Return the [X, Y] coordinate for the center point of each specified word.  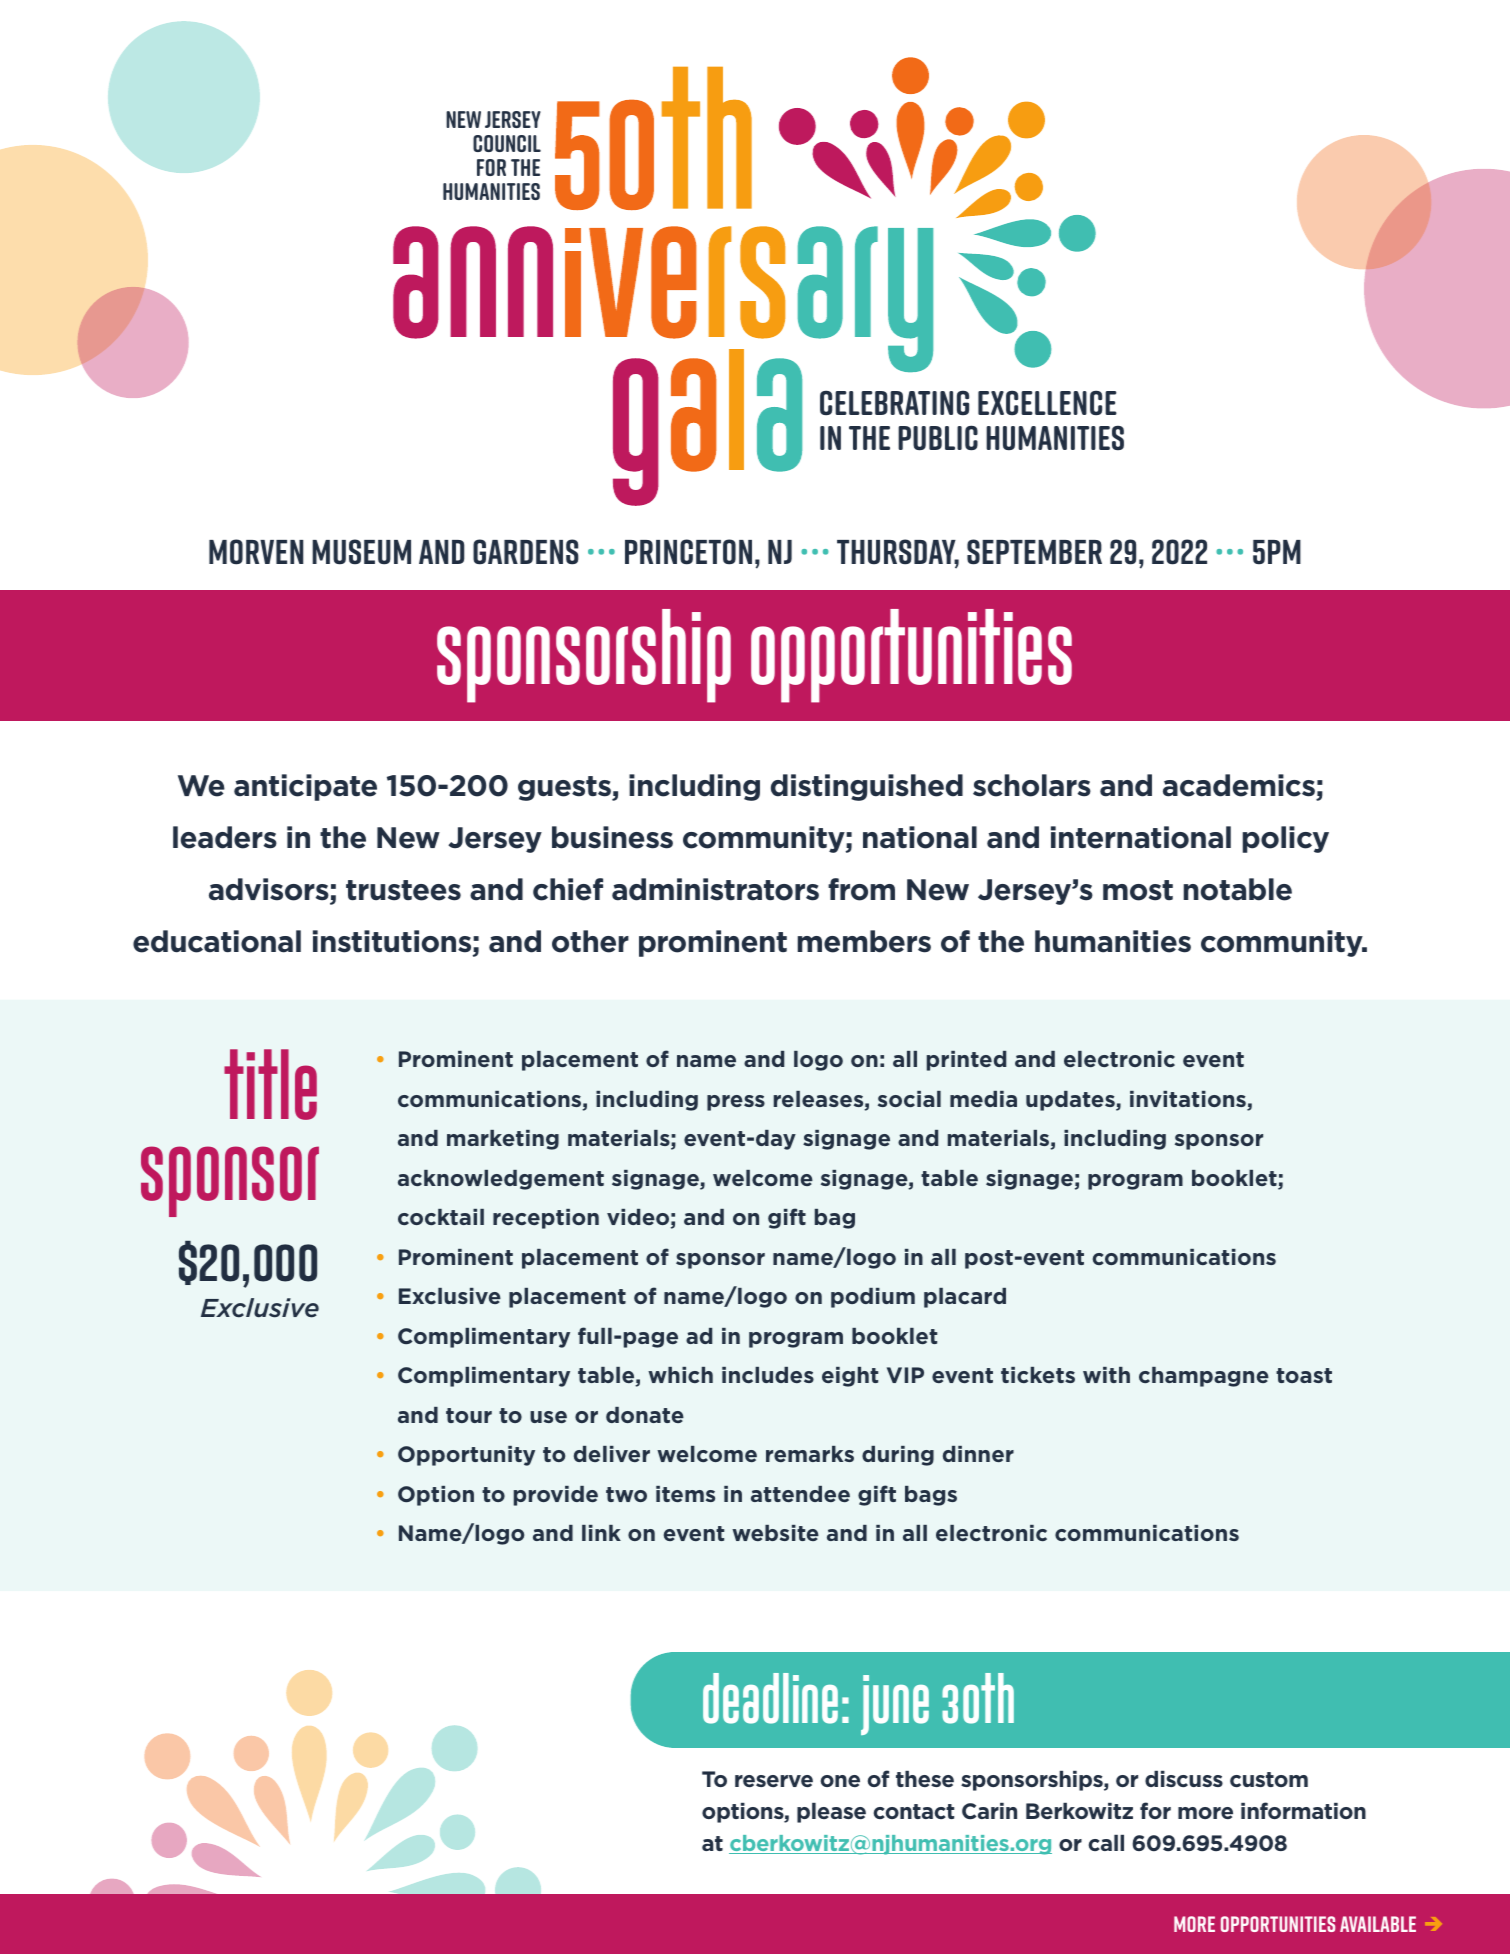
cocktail [441, 1217]
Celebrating [894, 402]
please [831, 1813]
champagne [1204, 1377]
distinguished [867, 787]
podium [873, 1298]
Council [507, 143]
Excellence [1047, 402]
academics [1240, 787]
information [1303, 1810]
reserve [774, 1781]
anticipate [305, 787]
